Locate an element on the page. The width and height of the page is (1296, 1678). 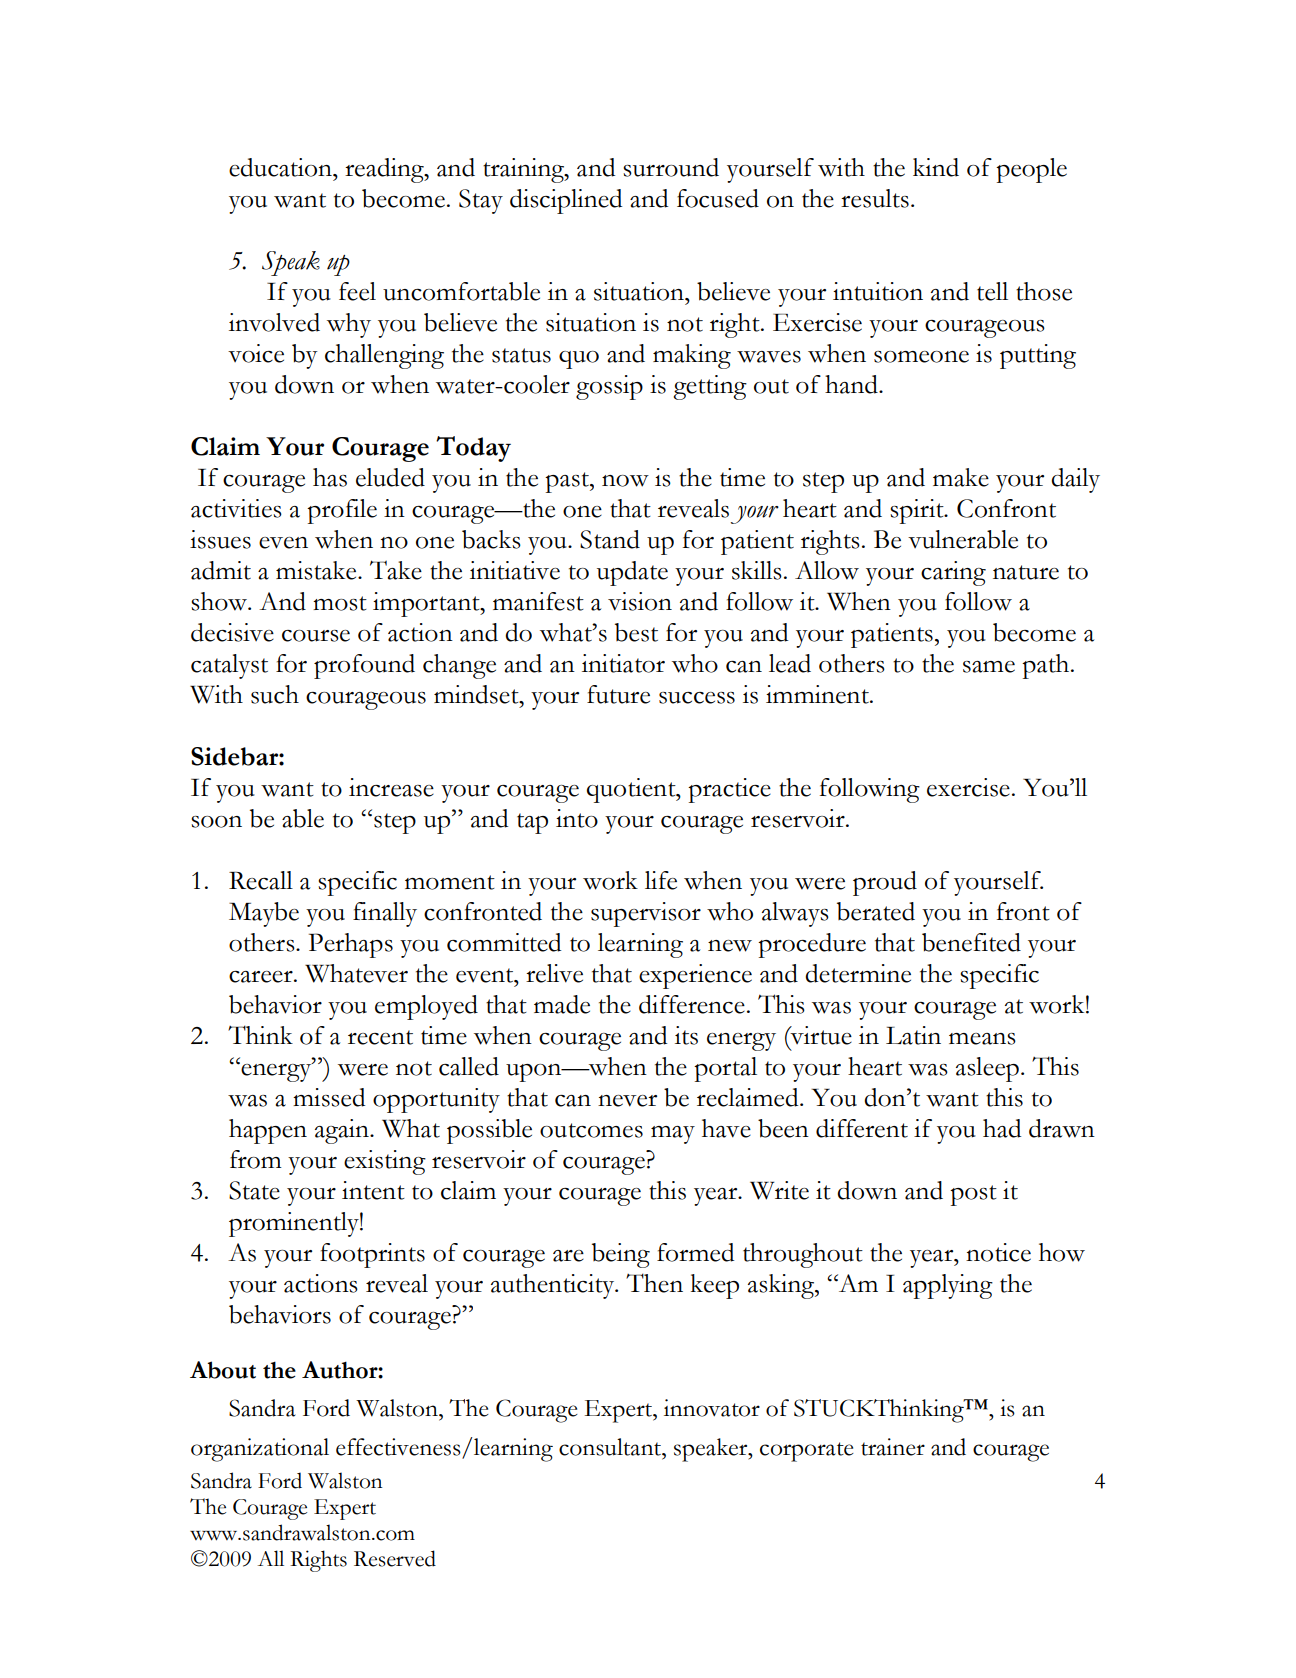
asleep is located at coordinates (987, 1069).
